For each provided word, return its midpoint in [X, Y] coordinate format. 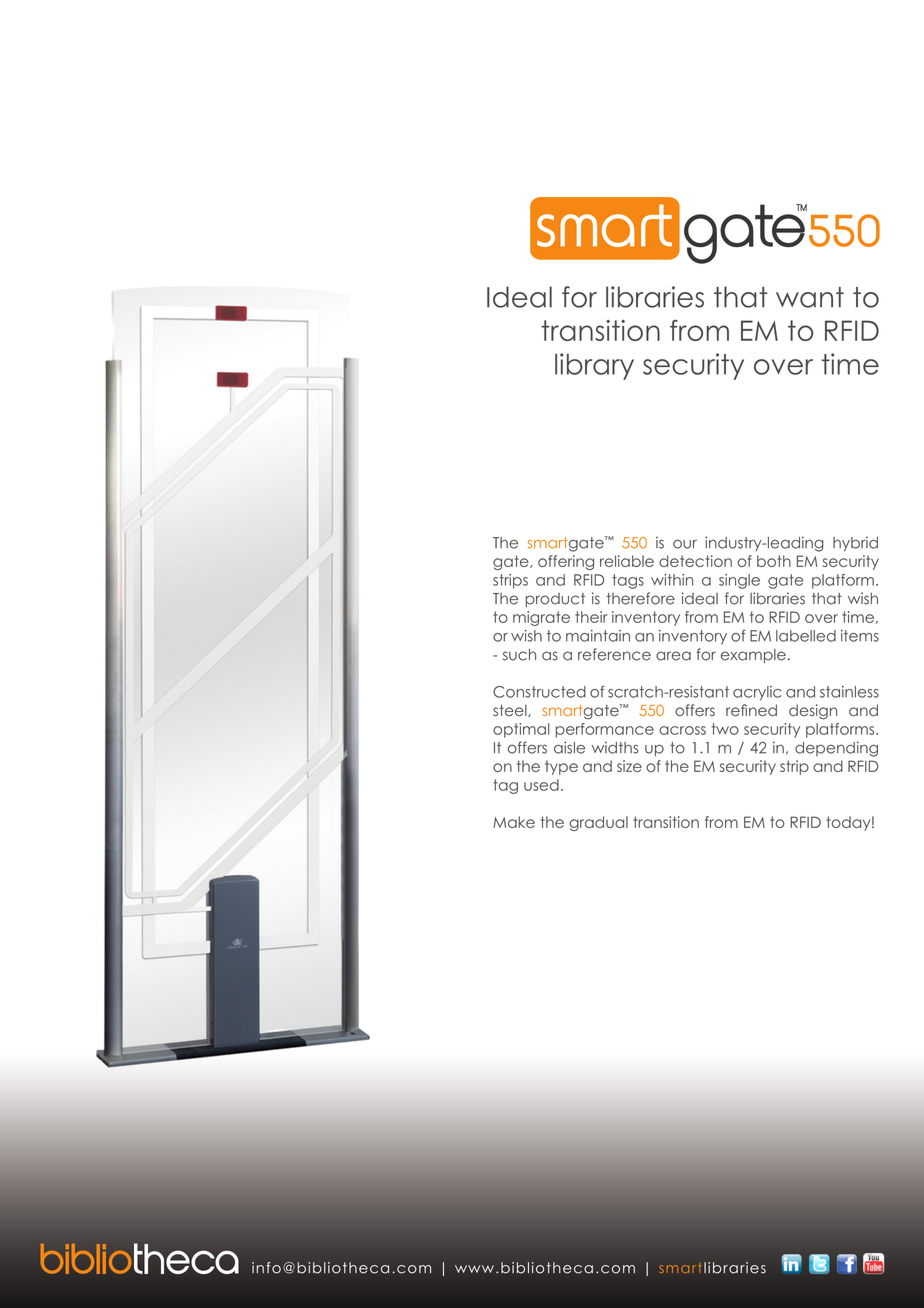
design [813, 712]
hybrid [855, 544]
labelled [806, 636]
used [541, 785]
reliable [627, 561]
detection [695, 561]
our [685, 544]
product [555, 600]
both [774, 561]
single [739, 581]
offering [566, 562]
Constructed [539, 692]
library [594, 366]
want [810, 297]
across [682, 730]
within [672, 580]
